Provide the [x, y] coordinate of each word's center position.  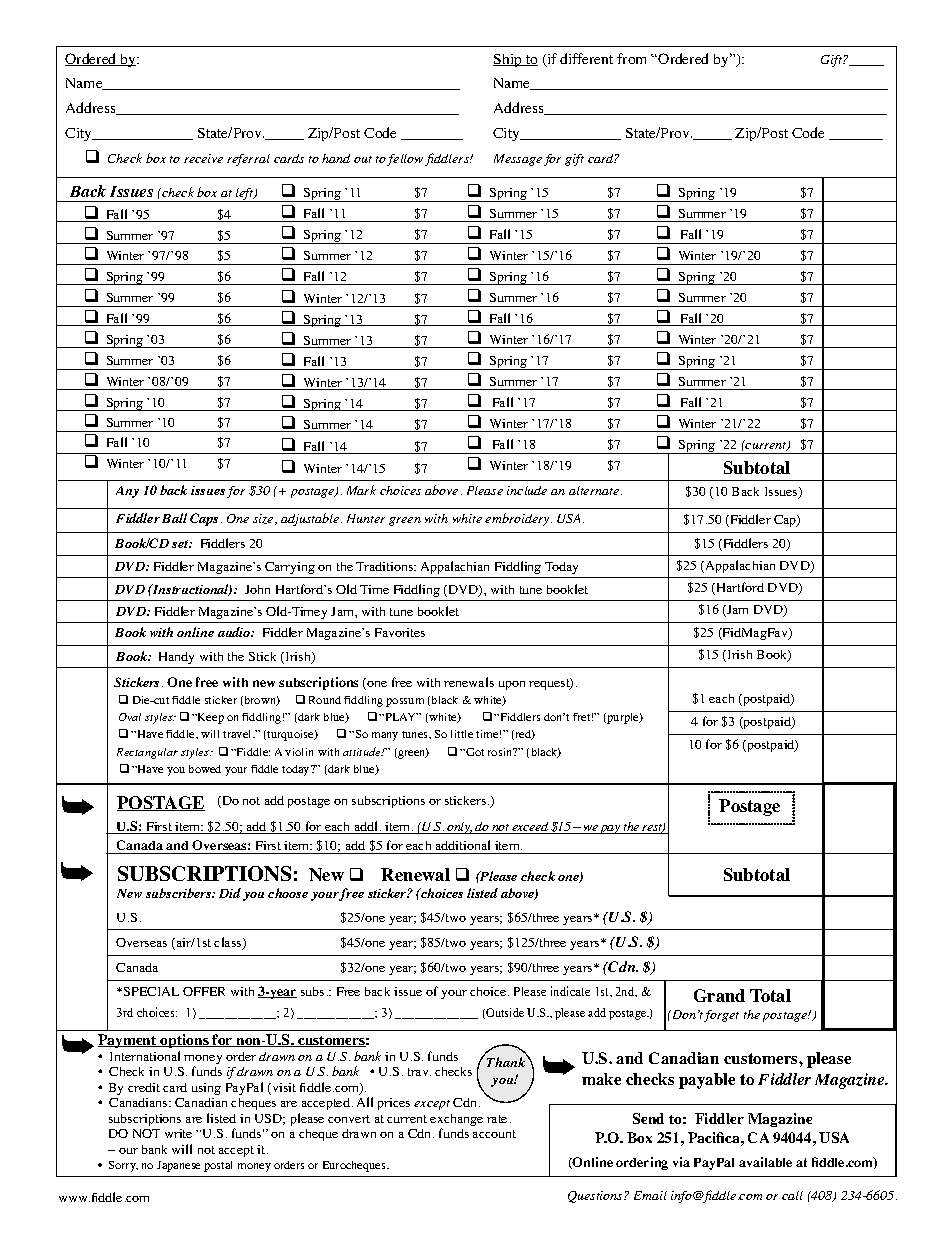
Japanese [178, 1166]
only [459, 828]
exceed [531, 828]
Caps [206, 519]
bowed [205, 769]
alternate [595, 490]
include [527, 490]
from [631, 58]
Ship [508, 60]
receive [203, 158]
